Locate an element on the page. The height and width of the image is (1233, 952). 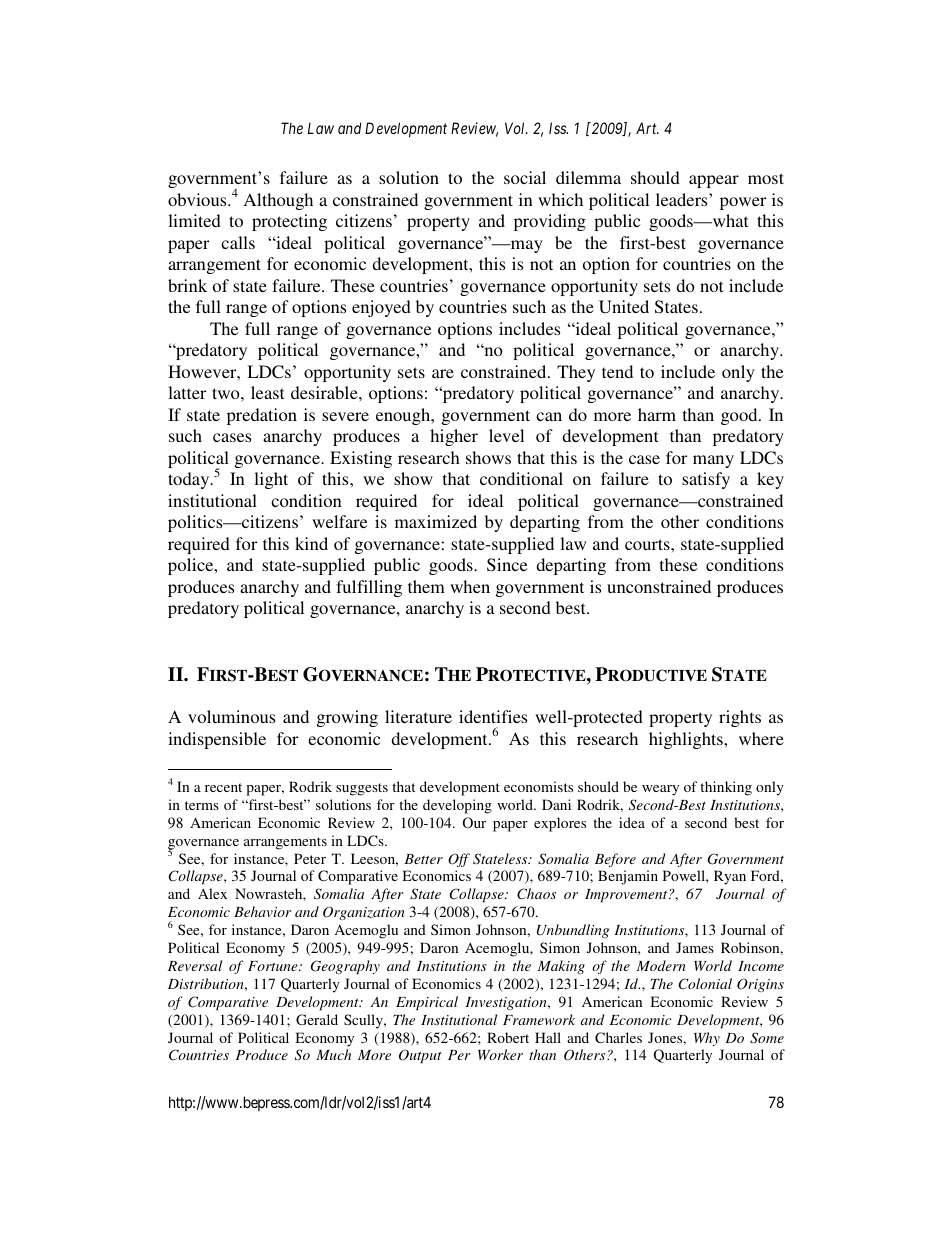
identifies is located at coordinates (493, 716).
